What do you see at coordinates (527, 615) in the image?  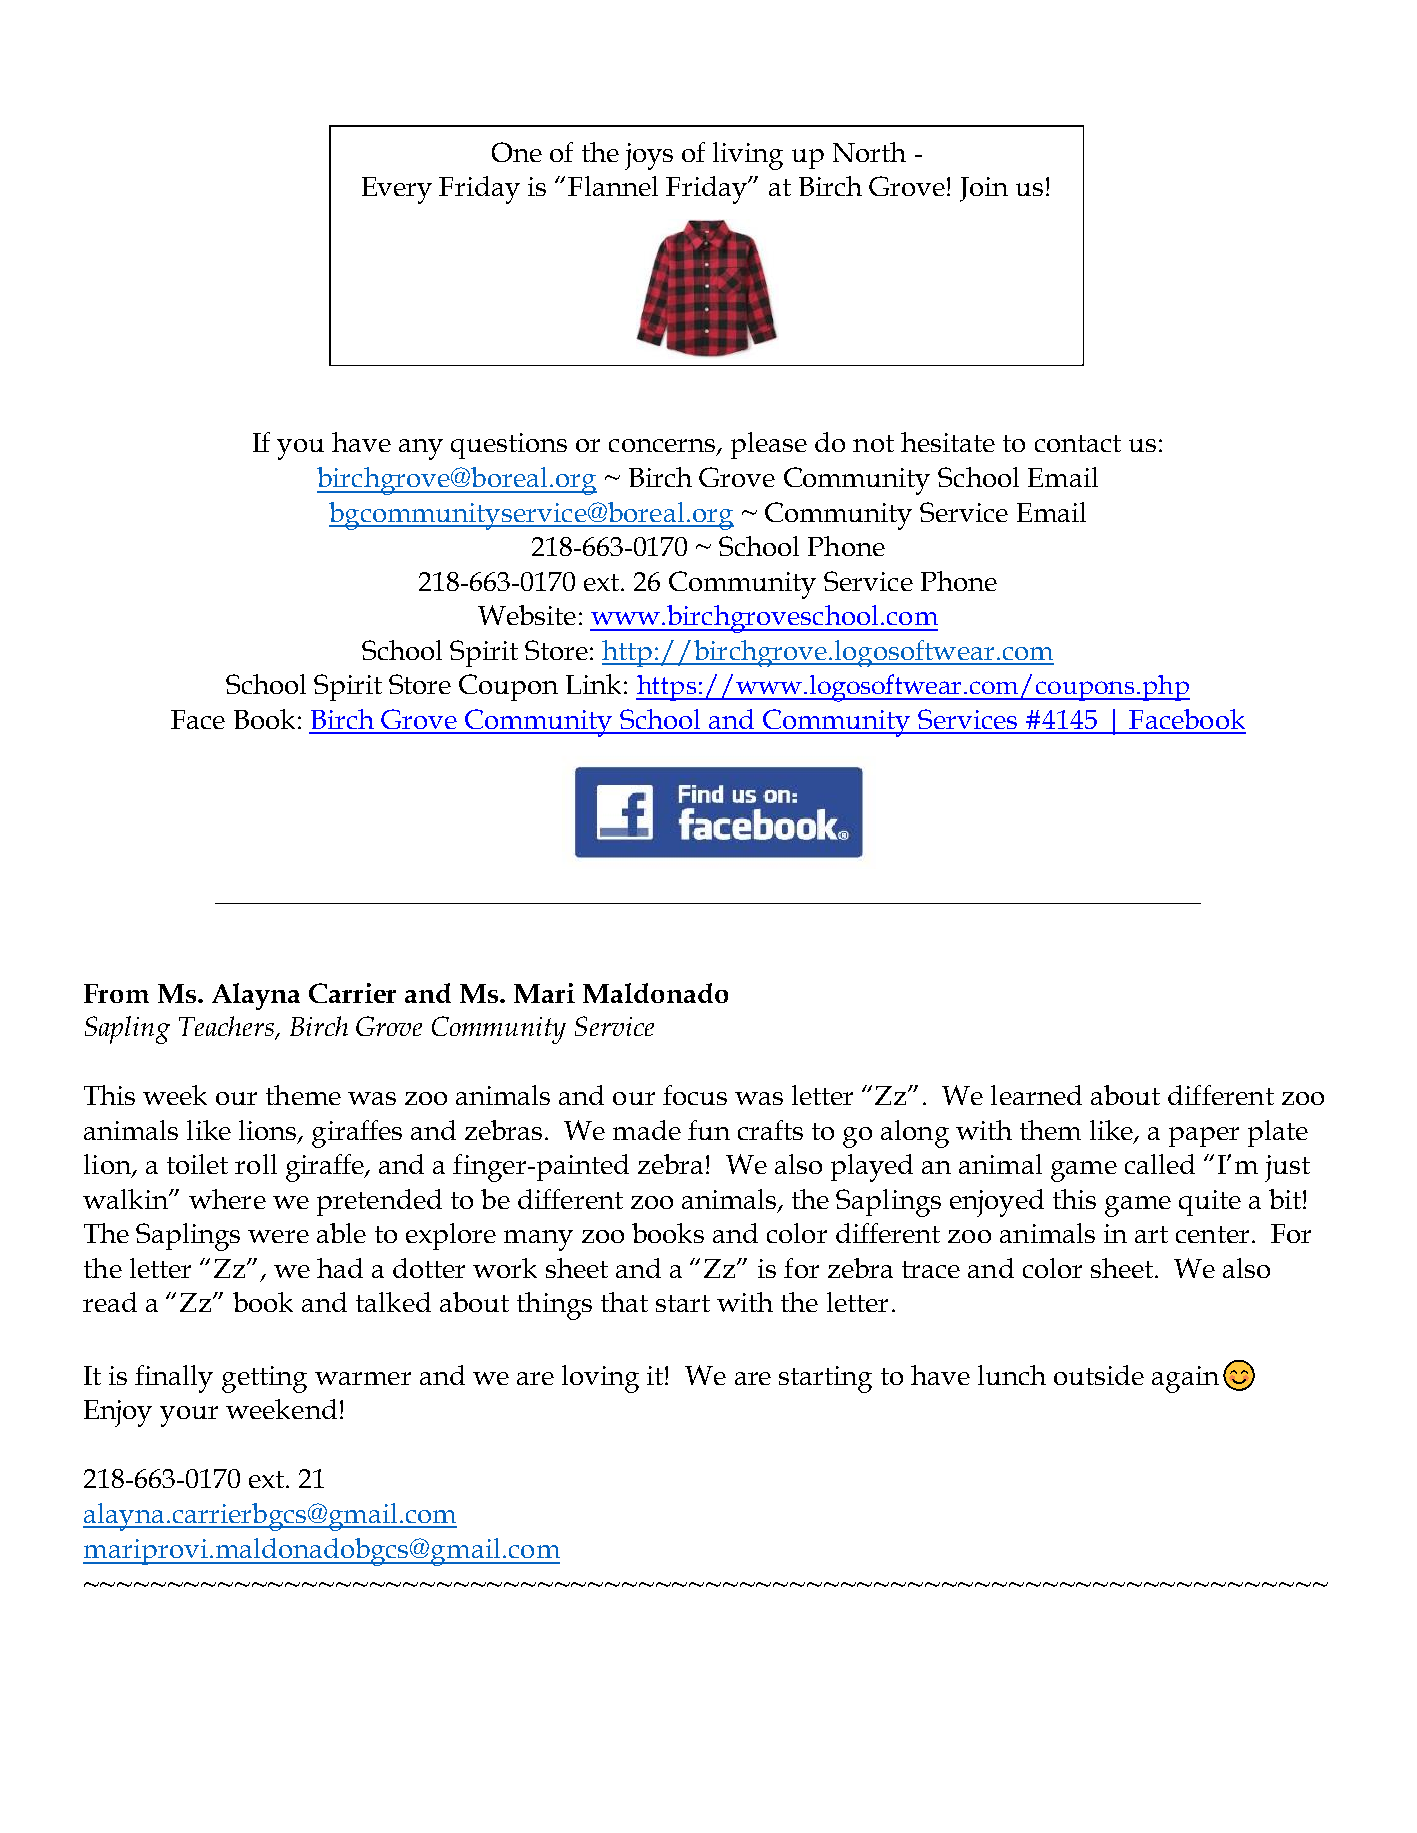 I see `Website` at bounding box center [527, 615].
